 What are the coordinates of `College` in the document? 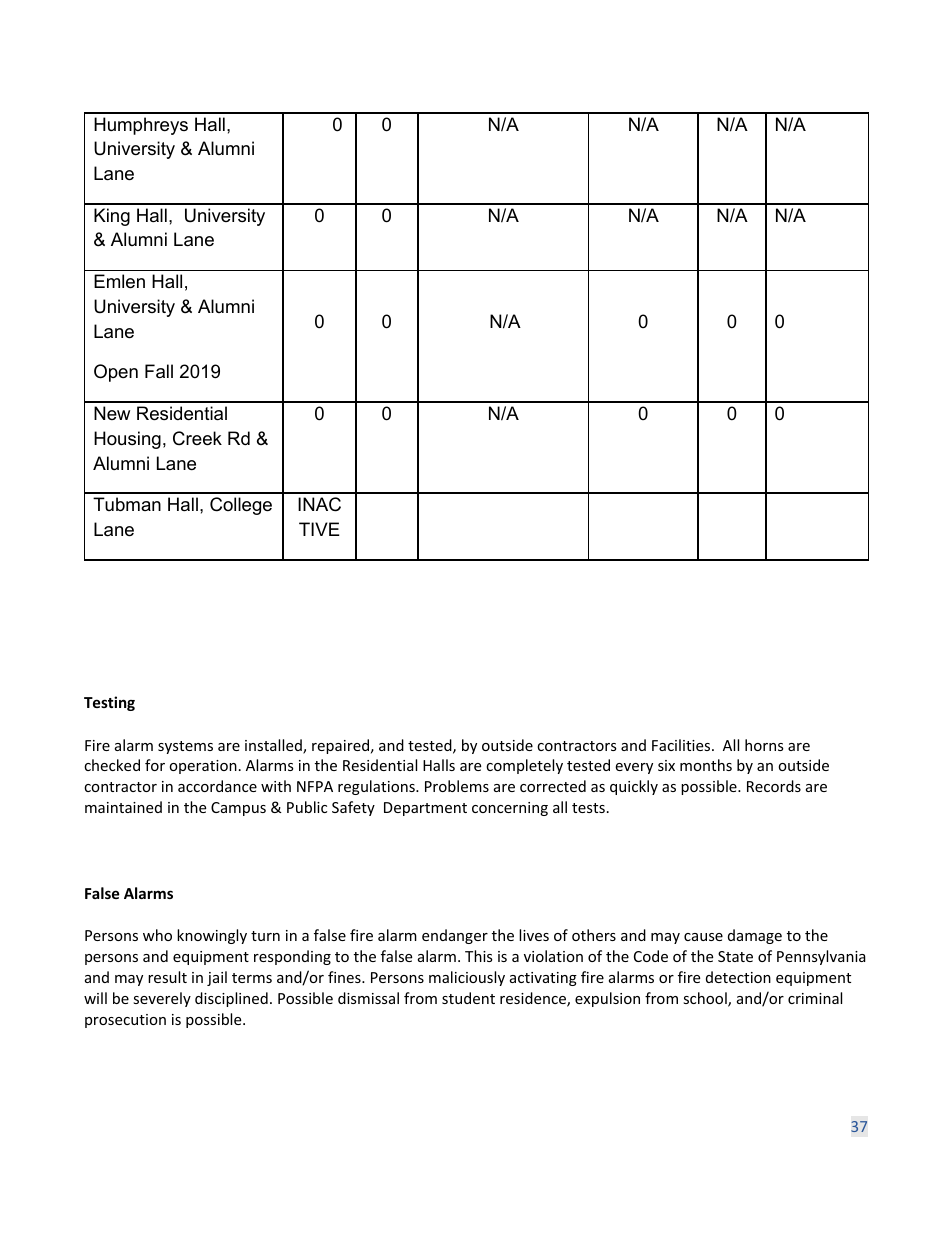 It's located at (241, 506).
